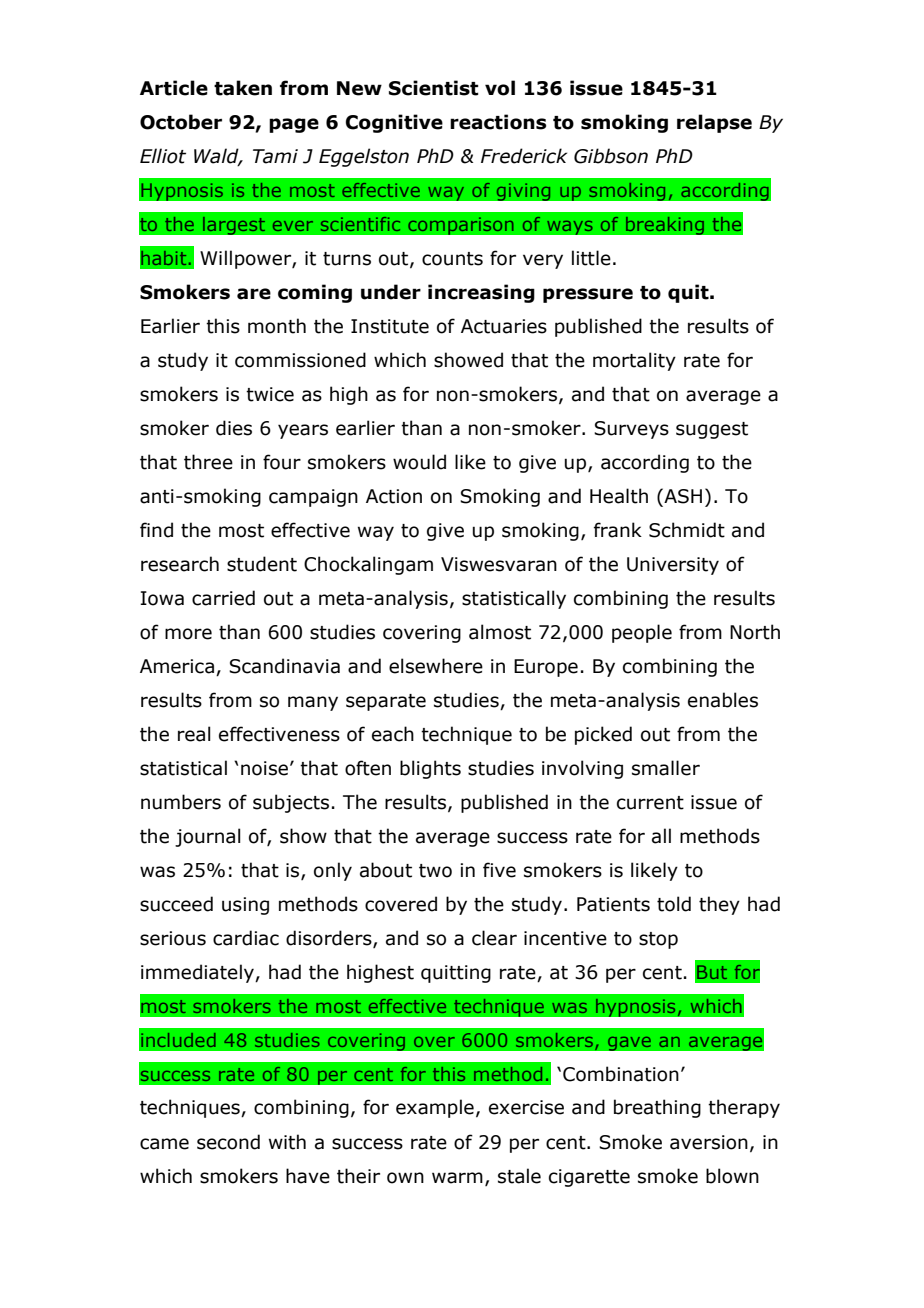  I want to click on warm, so click(457, 1178).
